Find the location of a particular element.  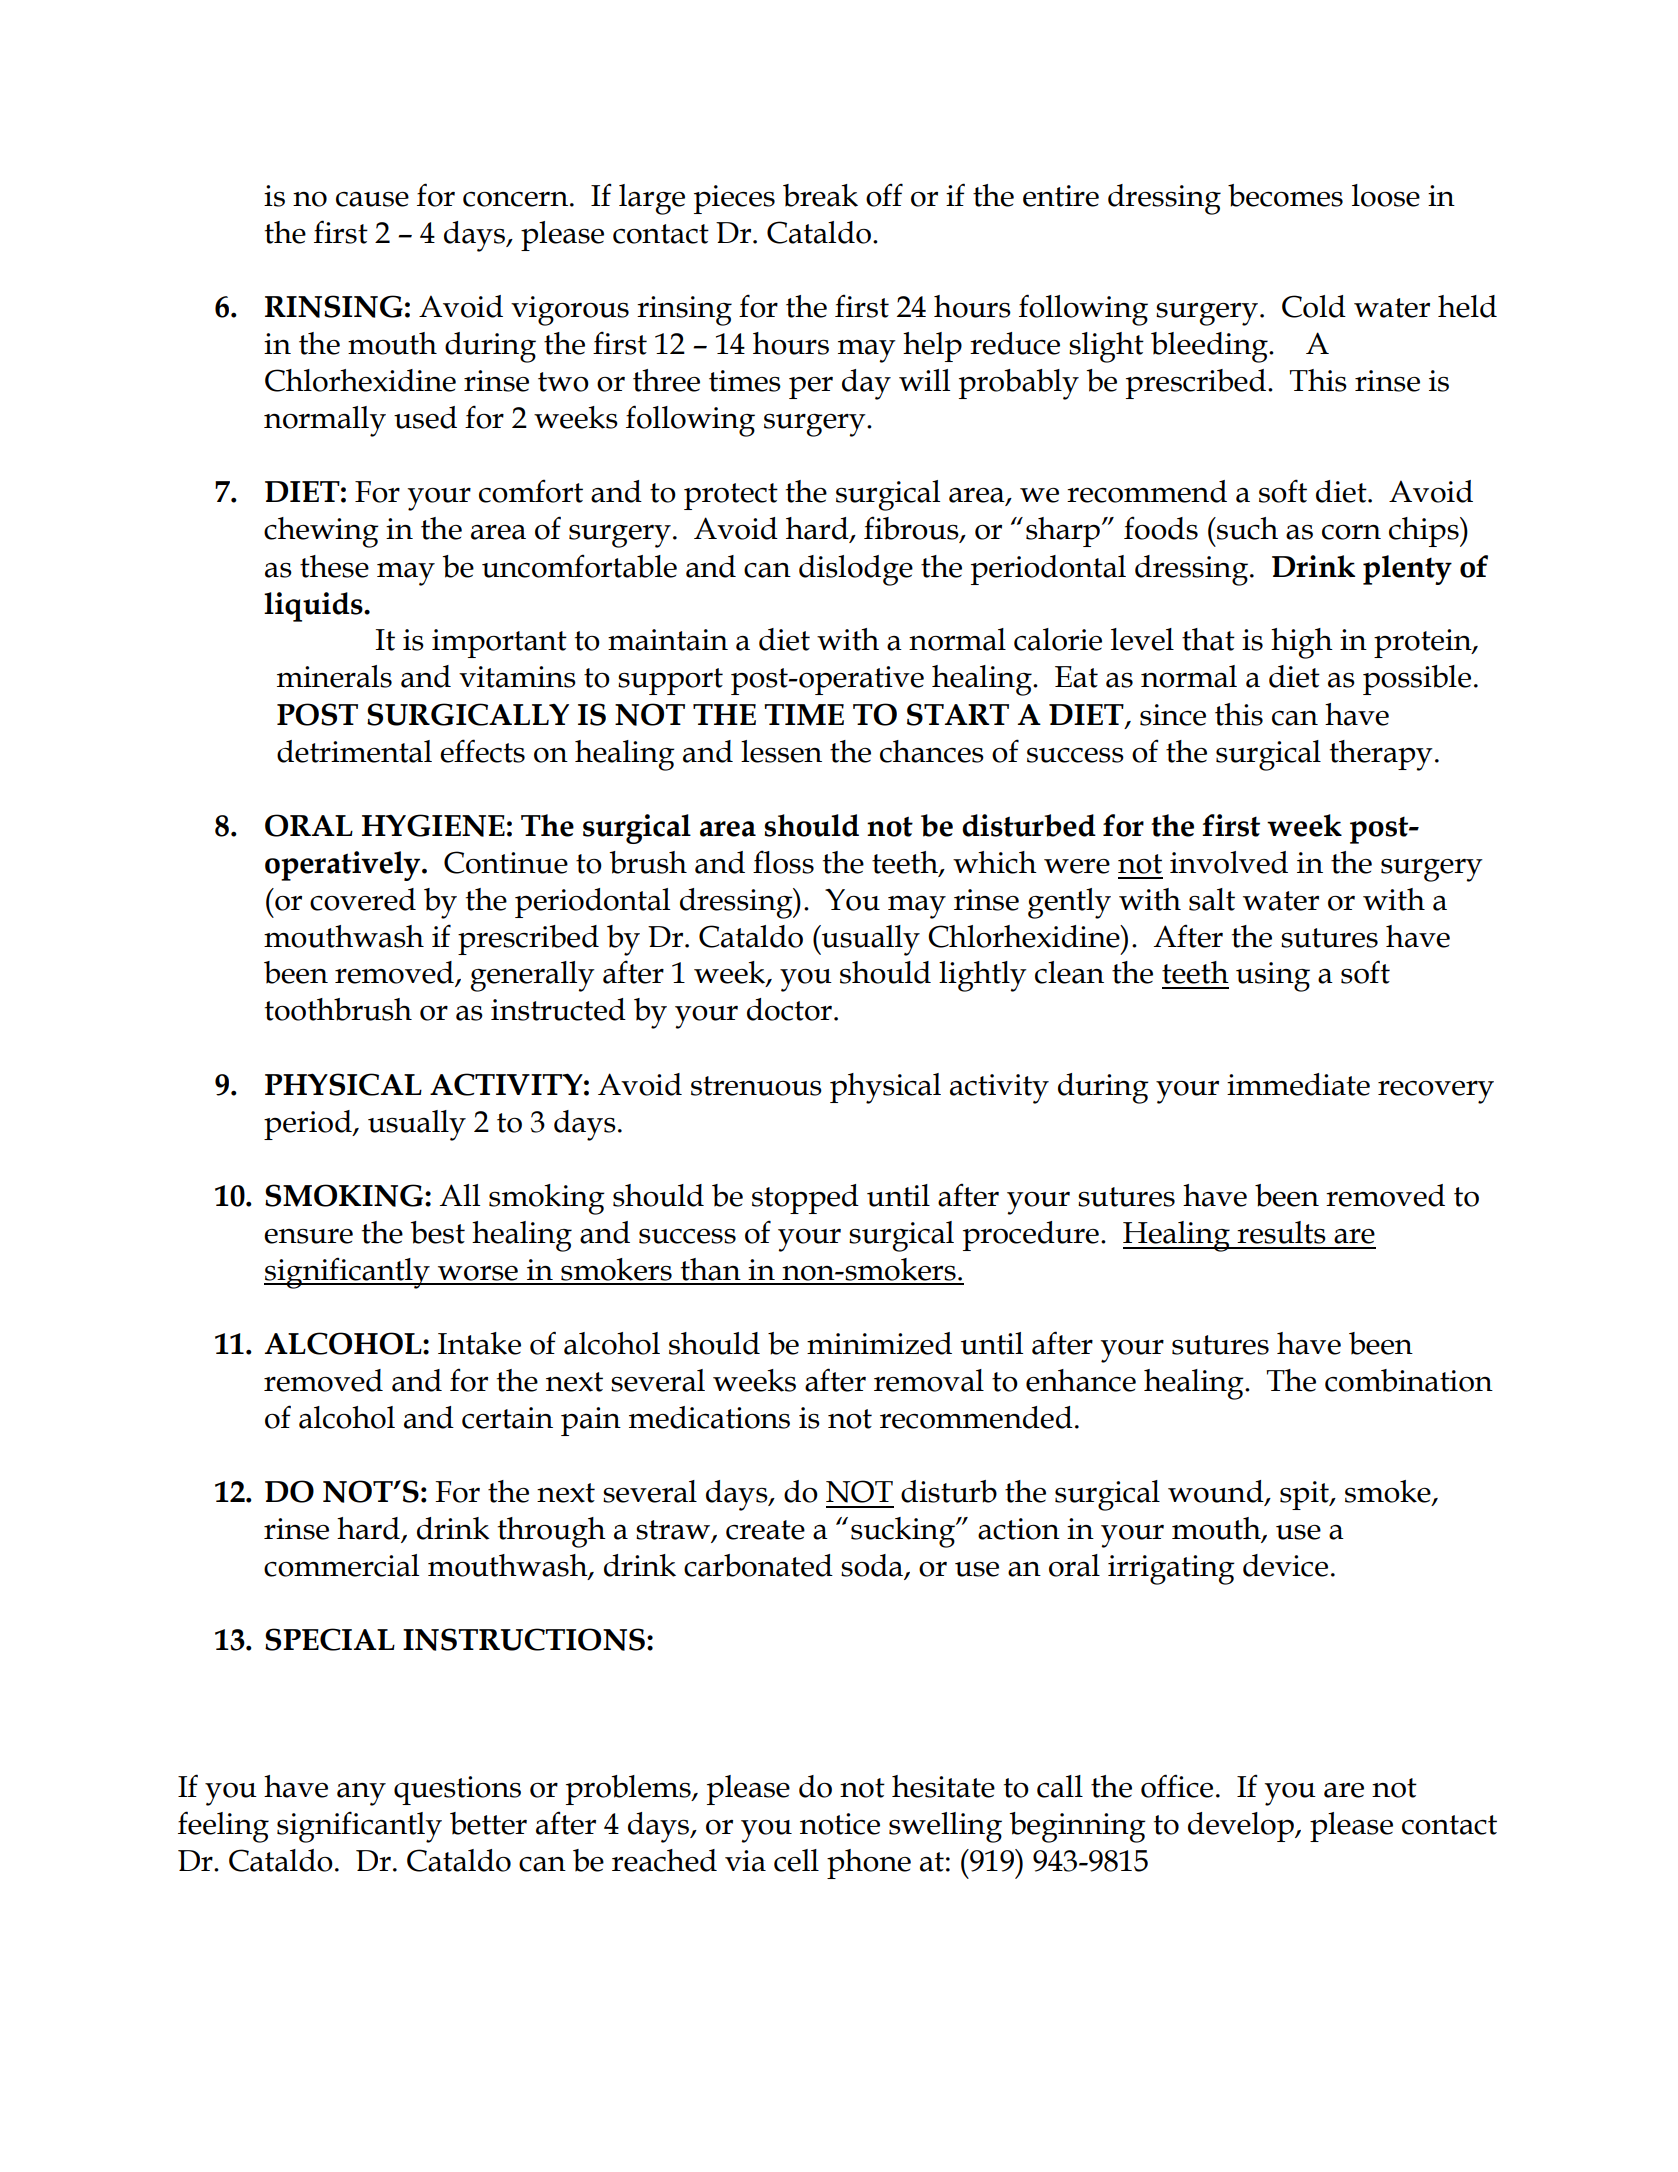

any is located at coordinates (361, 1794).
